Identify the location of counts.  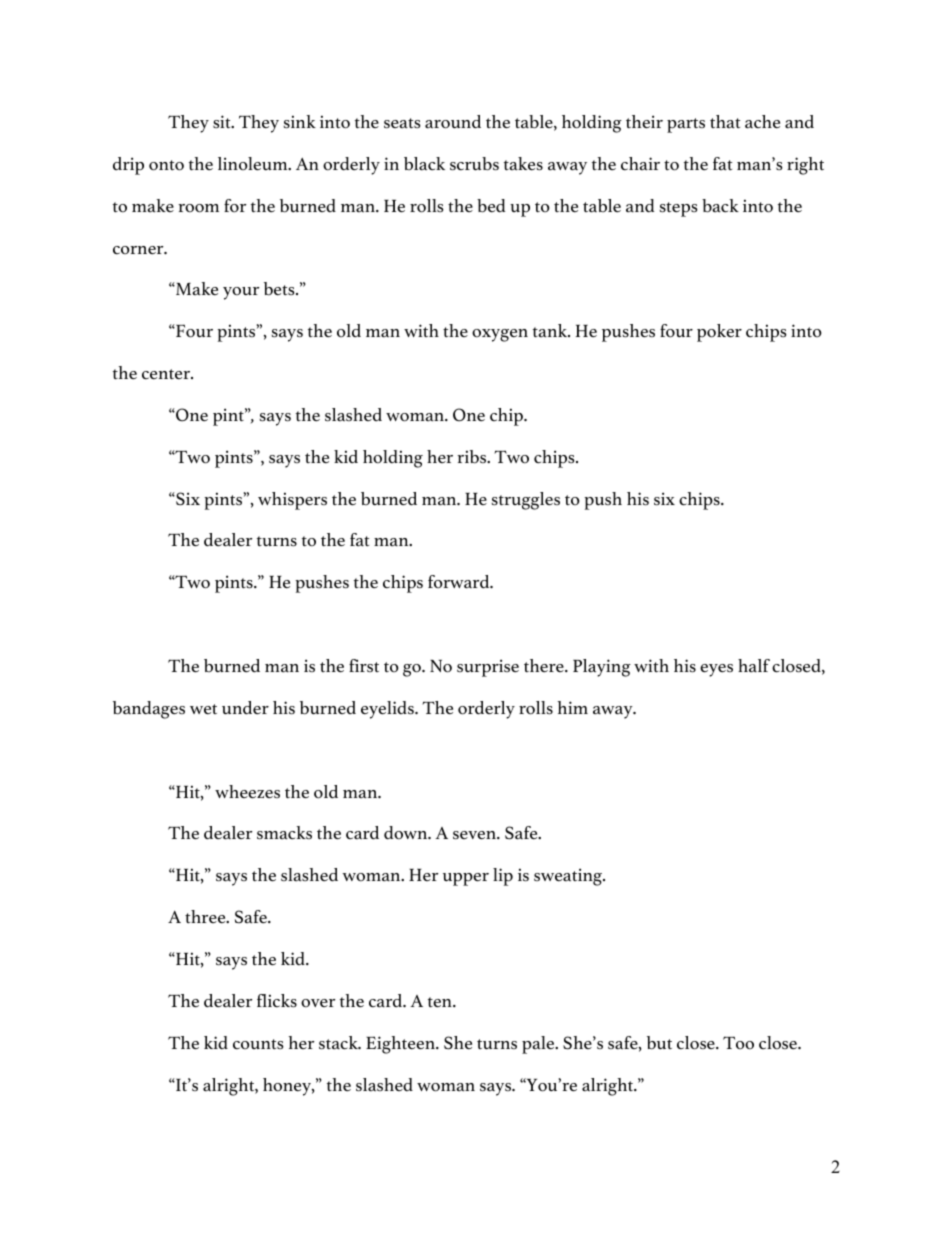
(258, 1044).
